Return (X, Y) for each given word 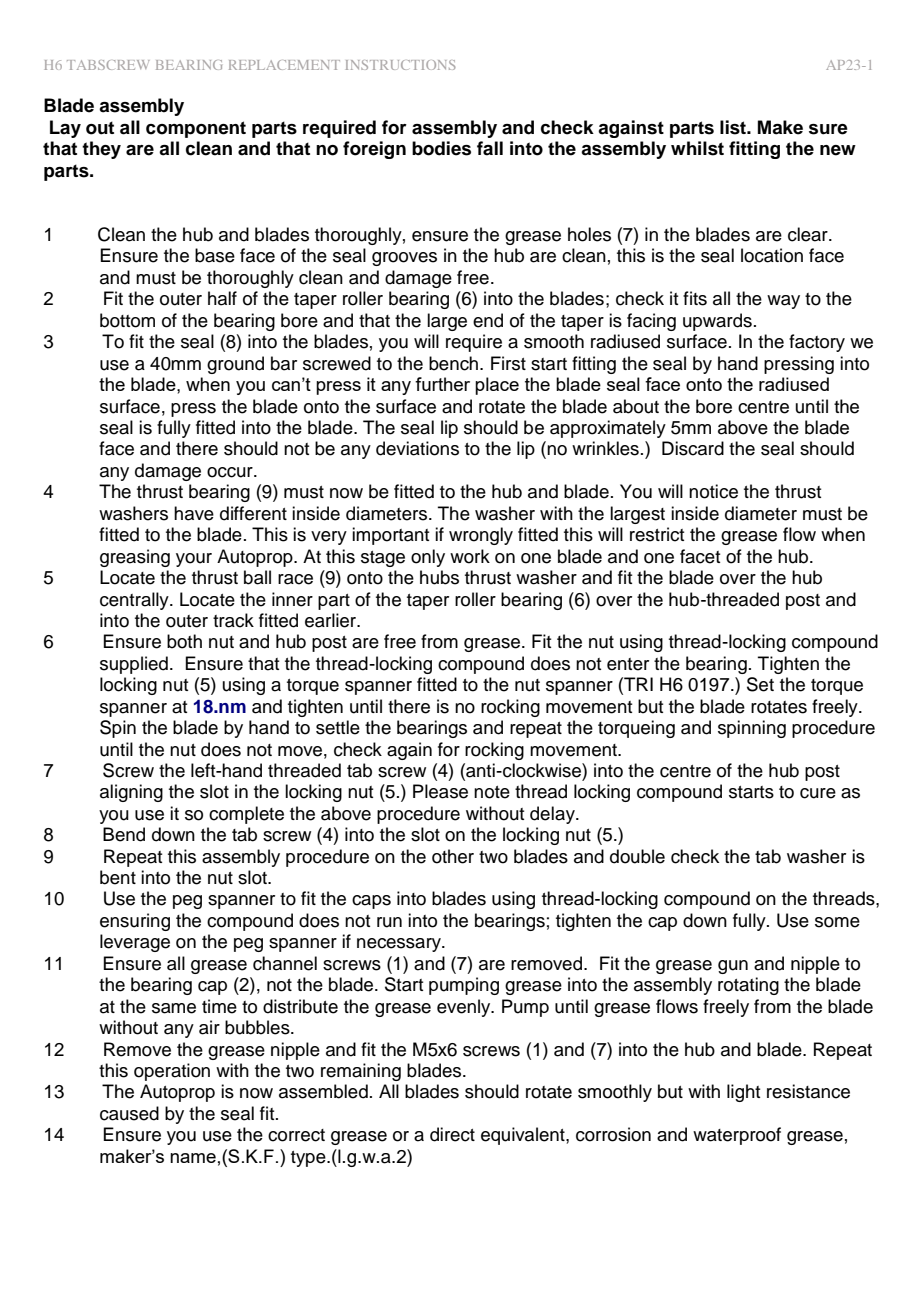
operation (172, 1072)
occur (231, 472)
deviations (417, 448)
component (196, 129)
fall (490, 148)
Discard (693, 448)
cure (818, 793)
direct (452, 1134)
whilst (697, 148)
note (492, 792)
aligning (131, 793)
